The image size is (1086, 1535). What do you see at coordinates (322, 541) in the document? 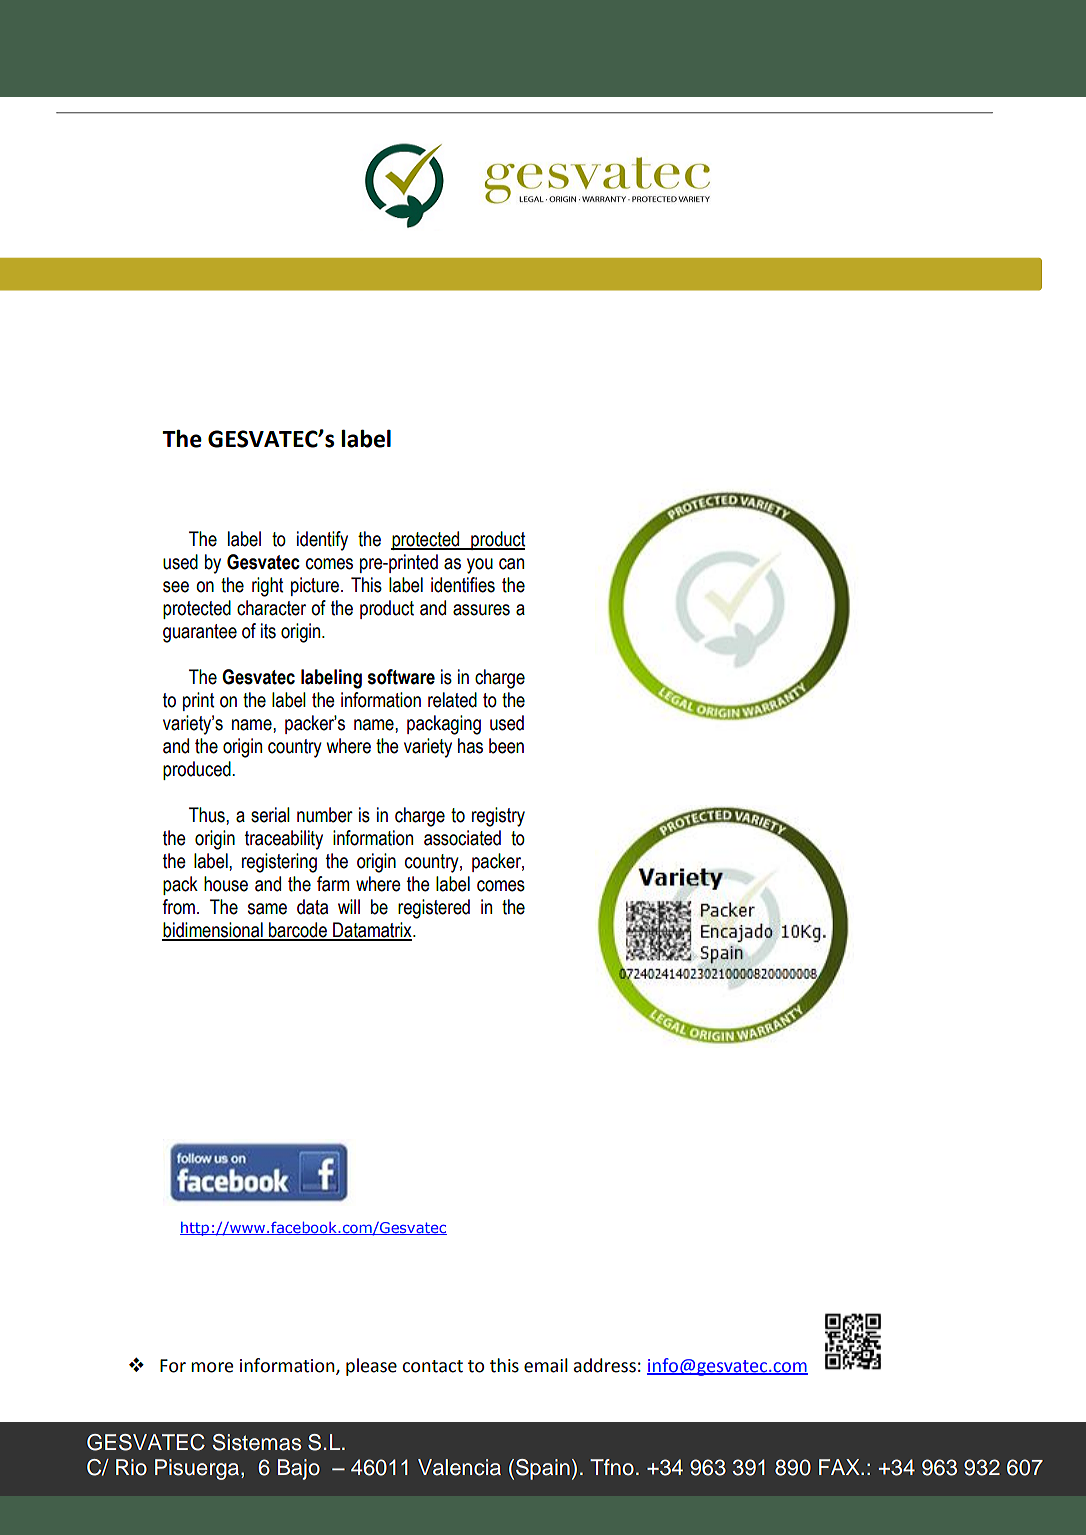
I see `identify` at bounding box center [322, 541].
